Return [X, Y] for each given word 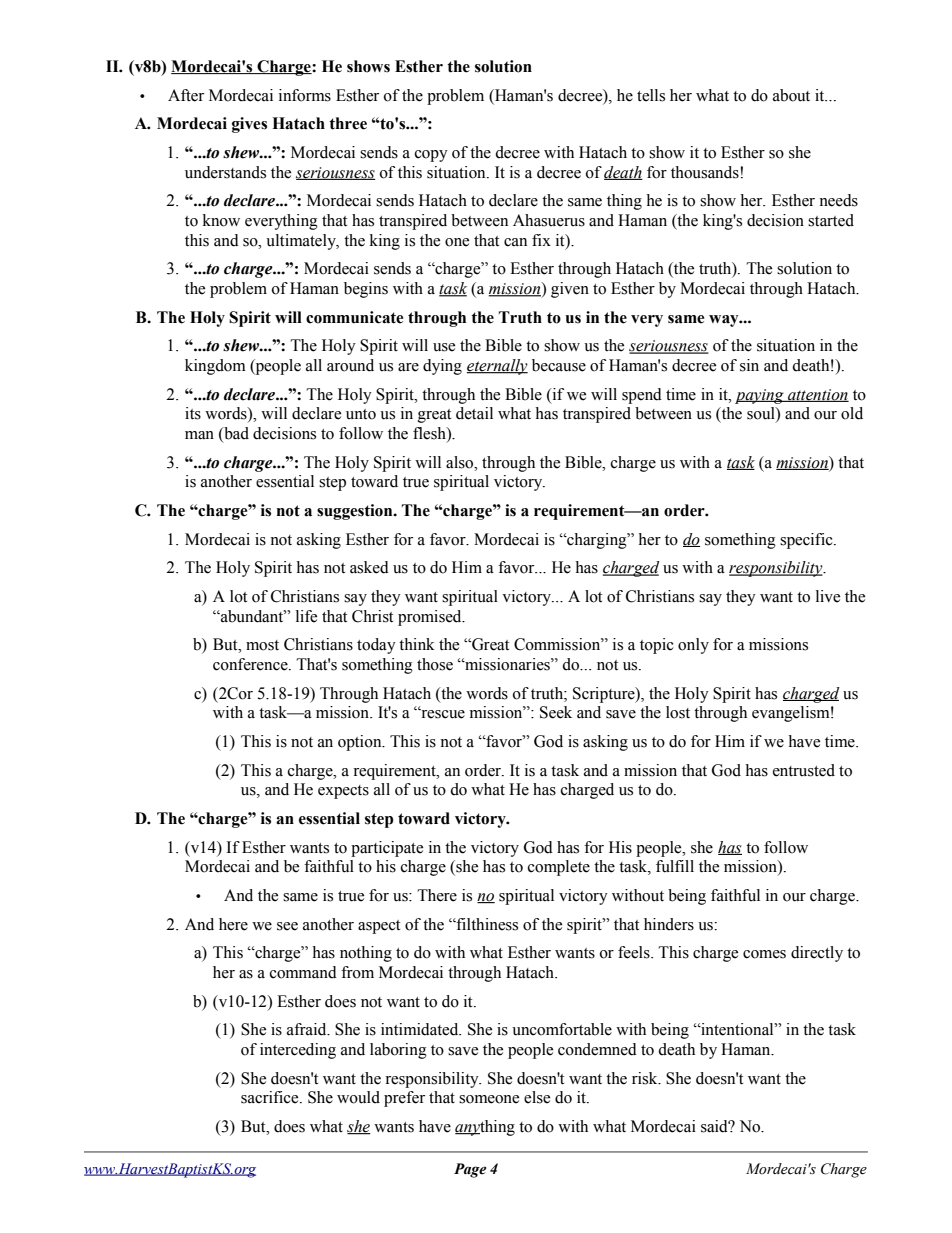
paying [760, 396]
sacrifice [271, 1097]
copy [431, 156]
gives [249, 125]
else [537, 1097]
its [193, 413]
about [791, 95]
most [262, 645]
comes [764, 954]
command [303, 972]
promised [431, 618]
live [828, 596]
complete [559, 868]
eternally [497, 367]
